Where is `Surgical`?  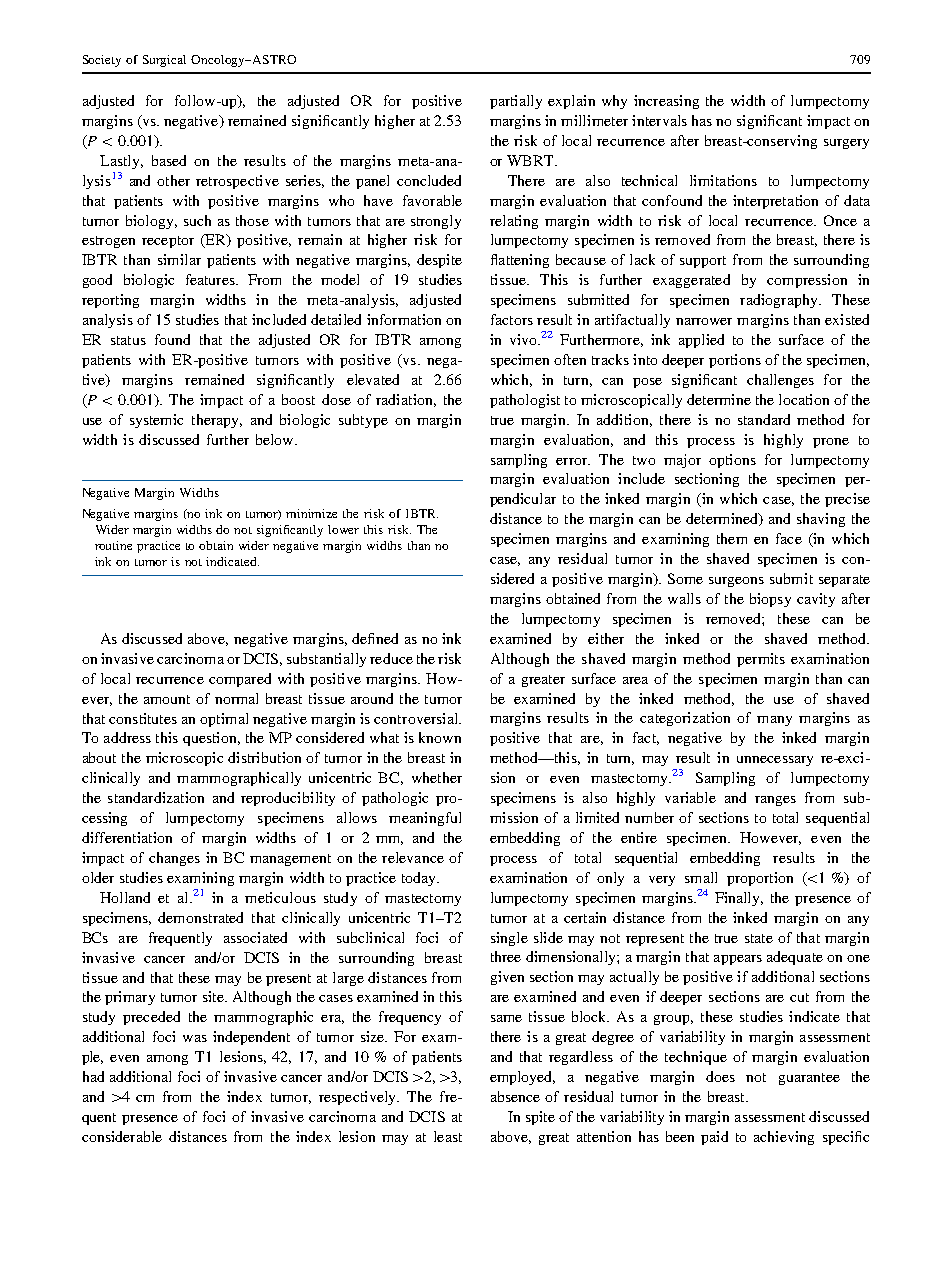
Surgical is located at coordinates (164, 61).
